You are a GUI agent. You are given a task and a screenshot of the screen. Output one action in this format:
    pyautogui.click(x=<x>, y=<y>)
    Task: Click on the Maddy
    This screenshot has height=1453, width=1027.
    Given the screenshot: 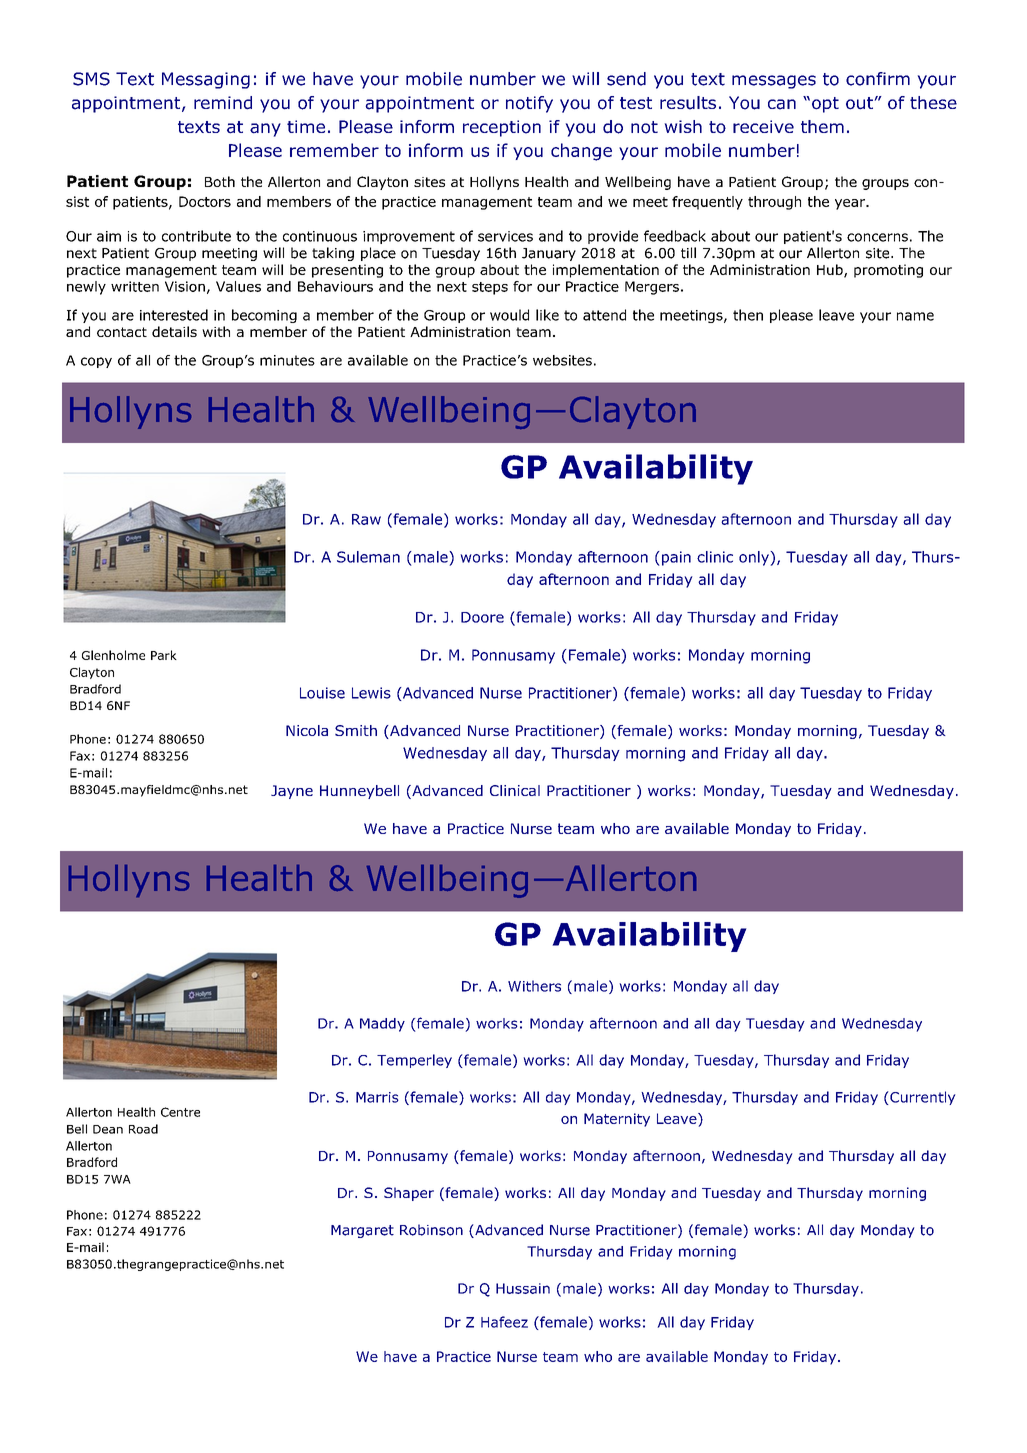 What is the action you would take?
    pyautogui.click(x=382, y=1025)
